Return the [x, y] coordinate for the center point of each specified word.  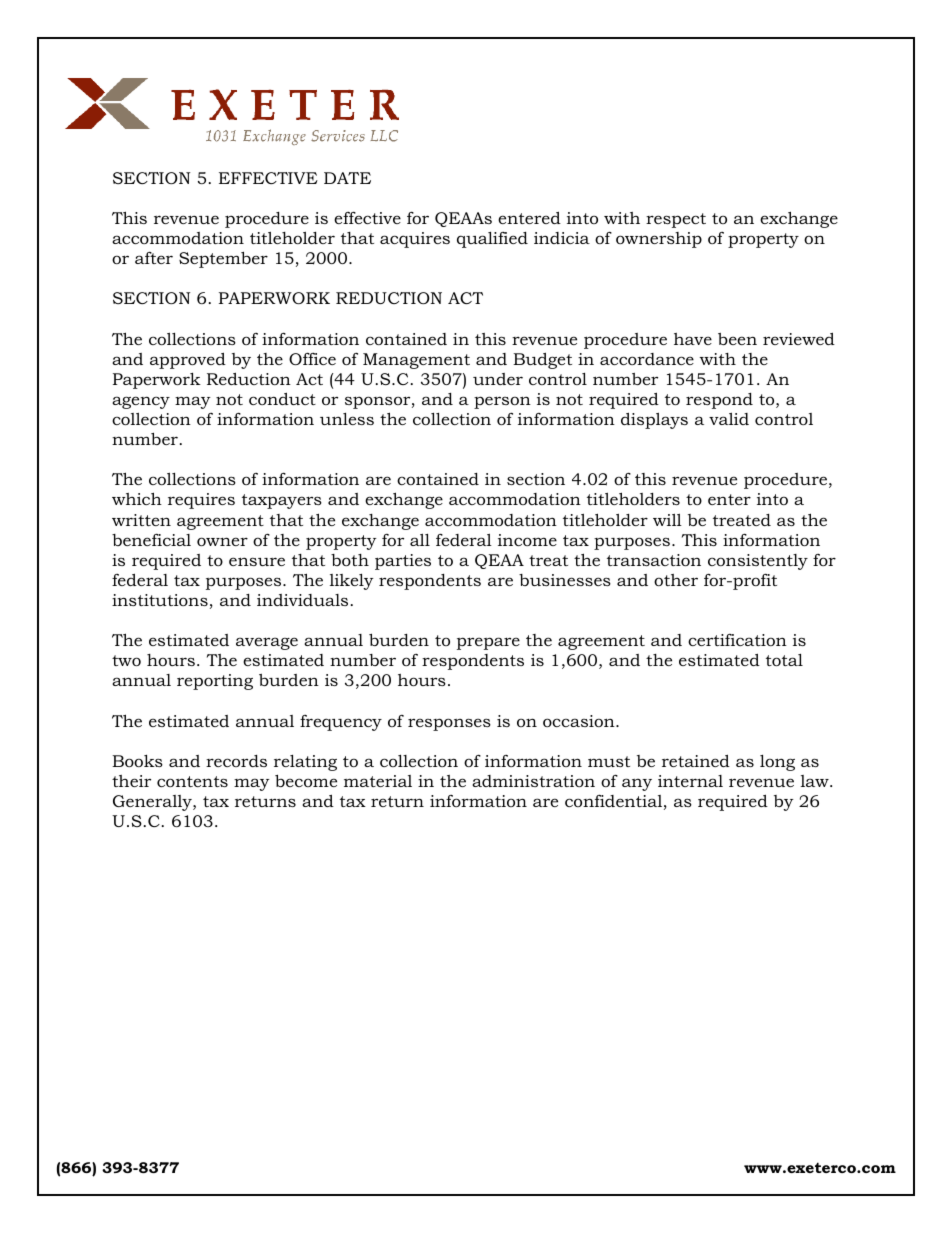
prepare [488, 643]
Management [416, 361]
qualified [492, 240]
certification [737, 640]
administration [533, 781]
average [267, 643]
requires [201, 501]
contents [192, 781]
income [527, 540]
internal [690, 781]
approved [188, 360]
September [223, 259]
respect [676, 220]
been [737, 339]
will [667, 520]
